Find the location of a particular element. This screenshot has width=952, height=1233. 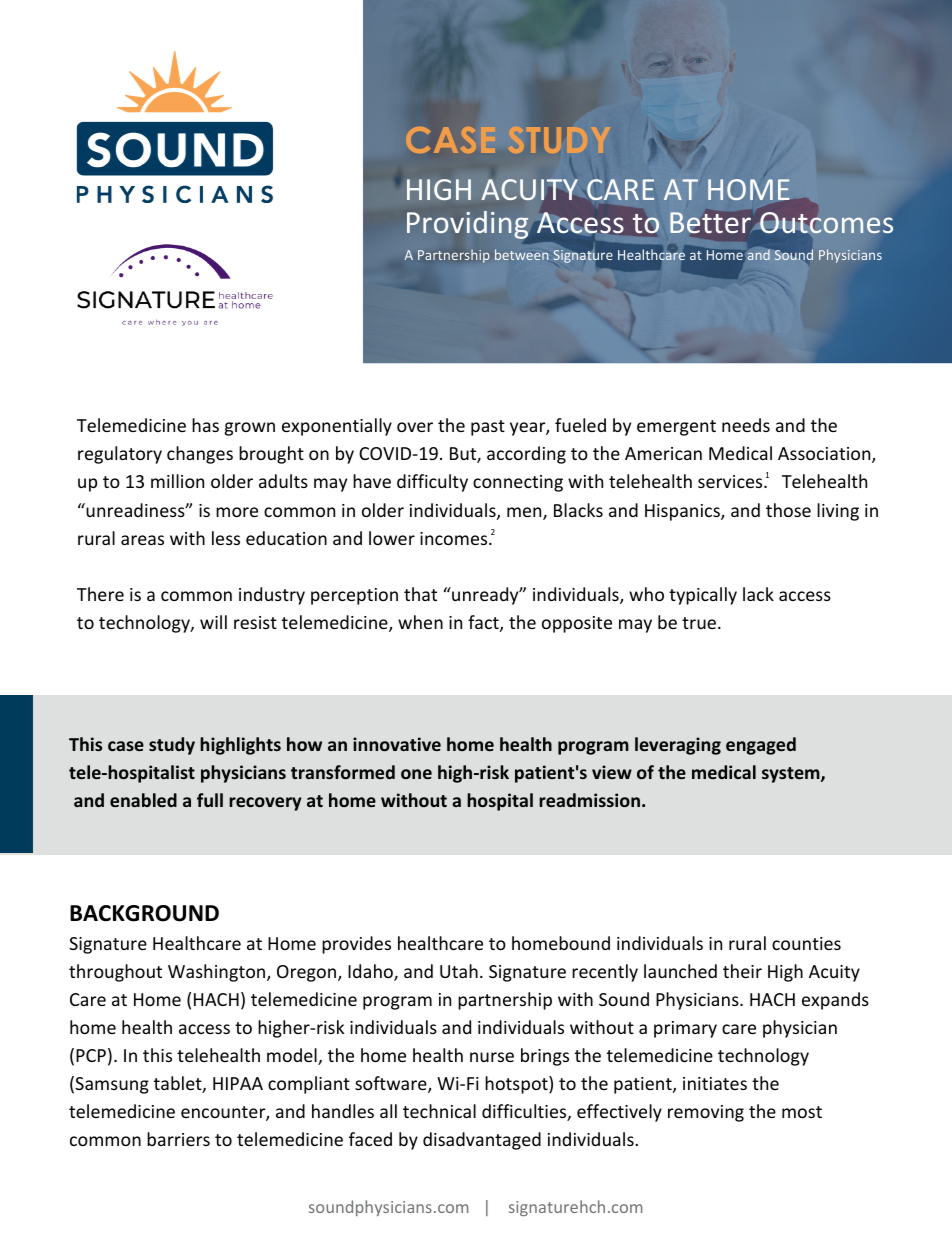

when is located at coordinates (420, 622).
